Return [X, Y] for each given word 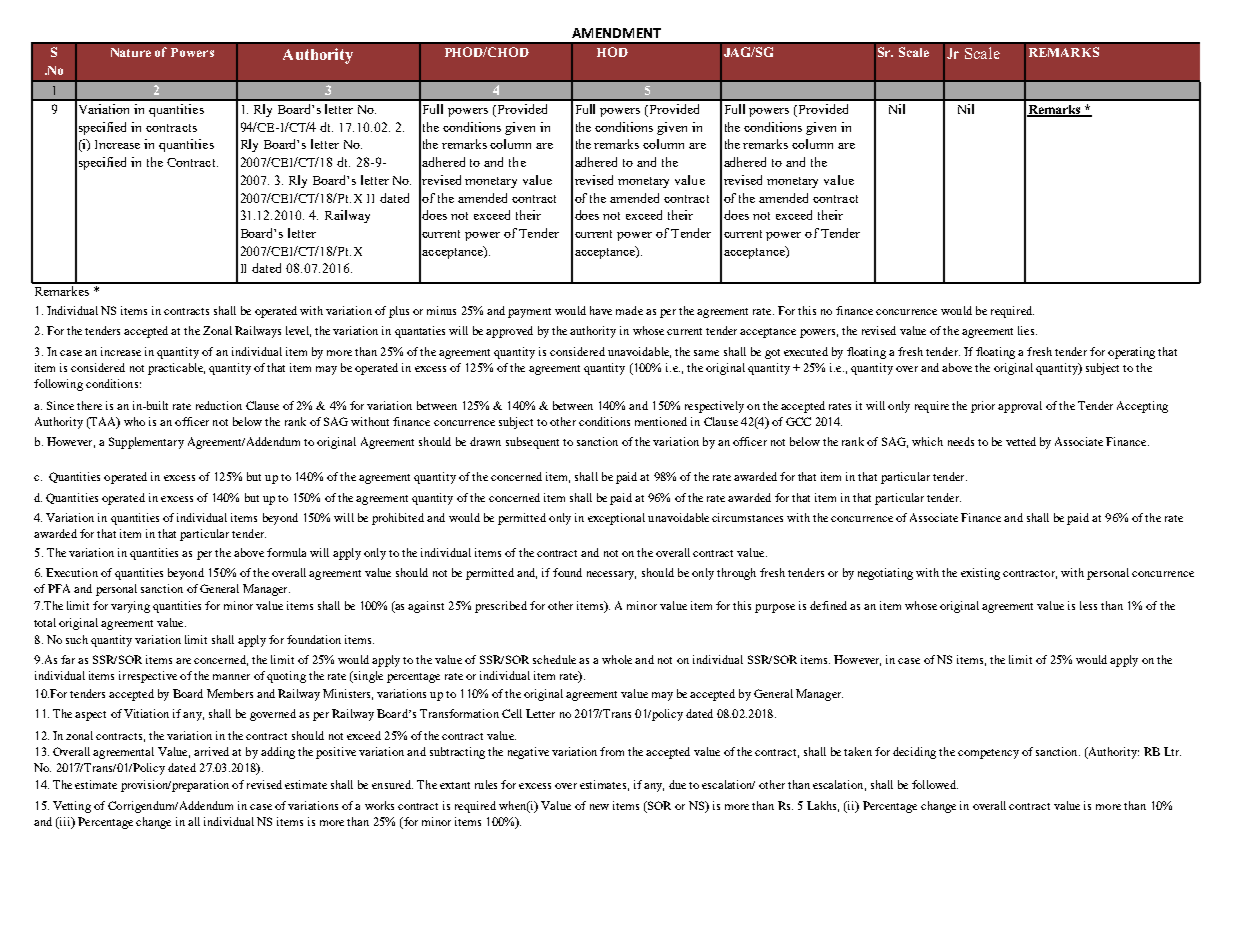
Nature [131, 52]
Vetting [72, 807]
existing [980, 574]
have [601, 310]
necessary [611, 575]
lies [1027, 330]
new [599, 807]
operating [1131, 353]
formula [286, 552]
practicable [176, 369]
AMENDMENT [616, 33]
